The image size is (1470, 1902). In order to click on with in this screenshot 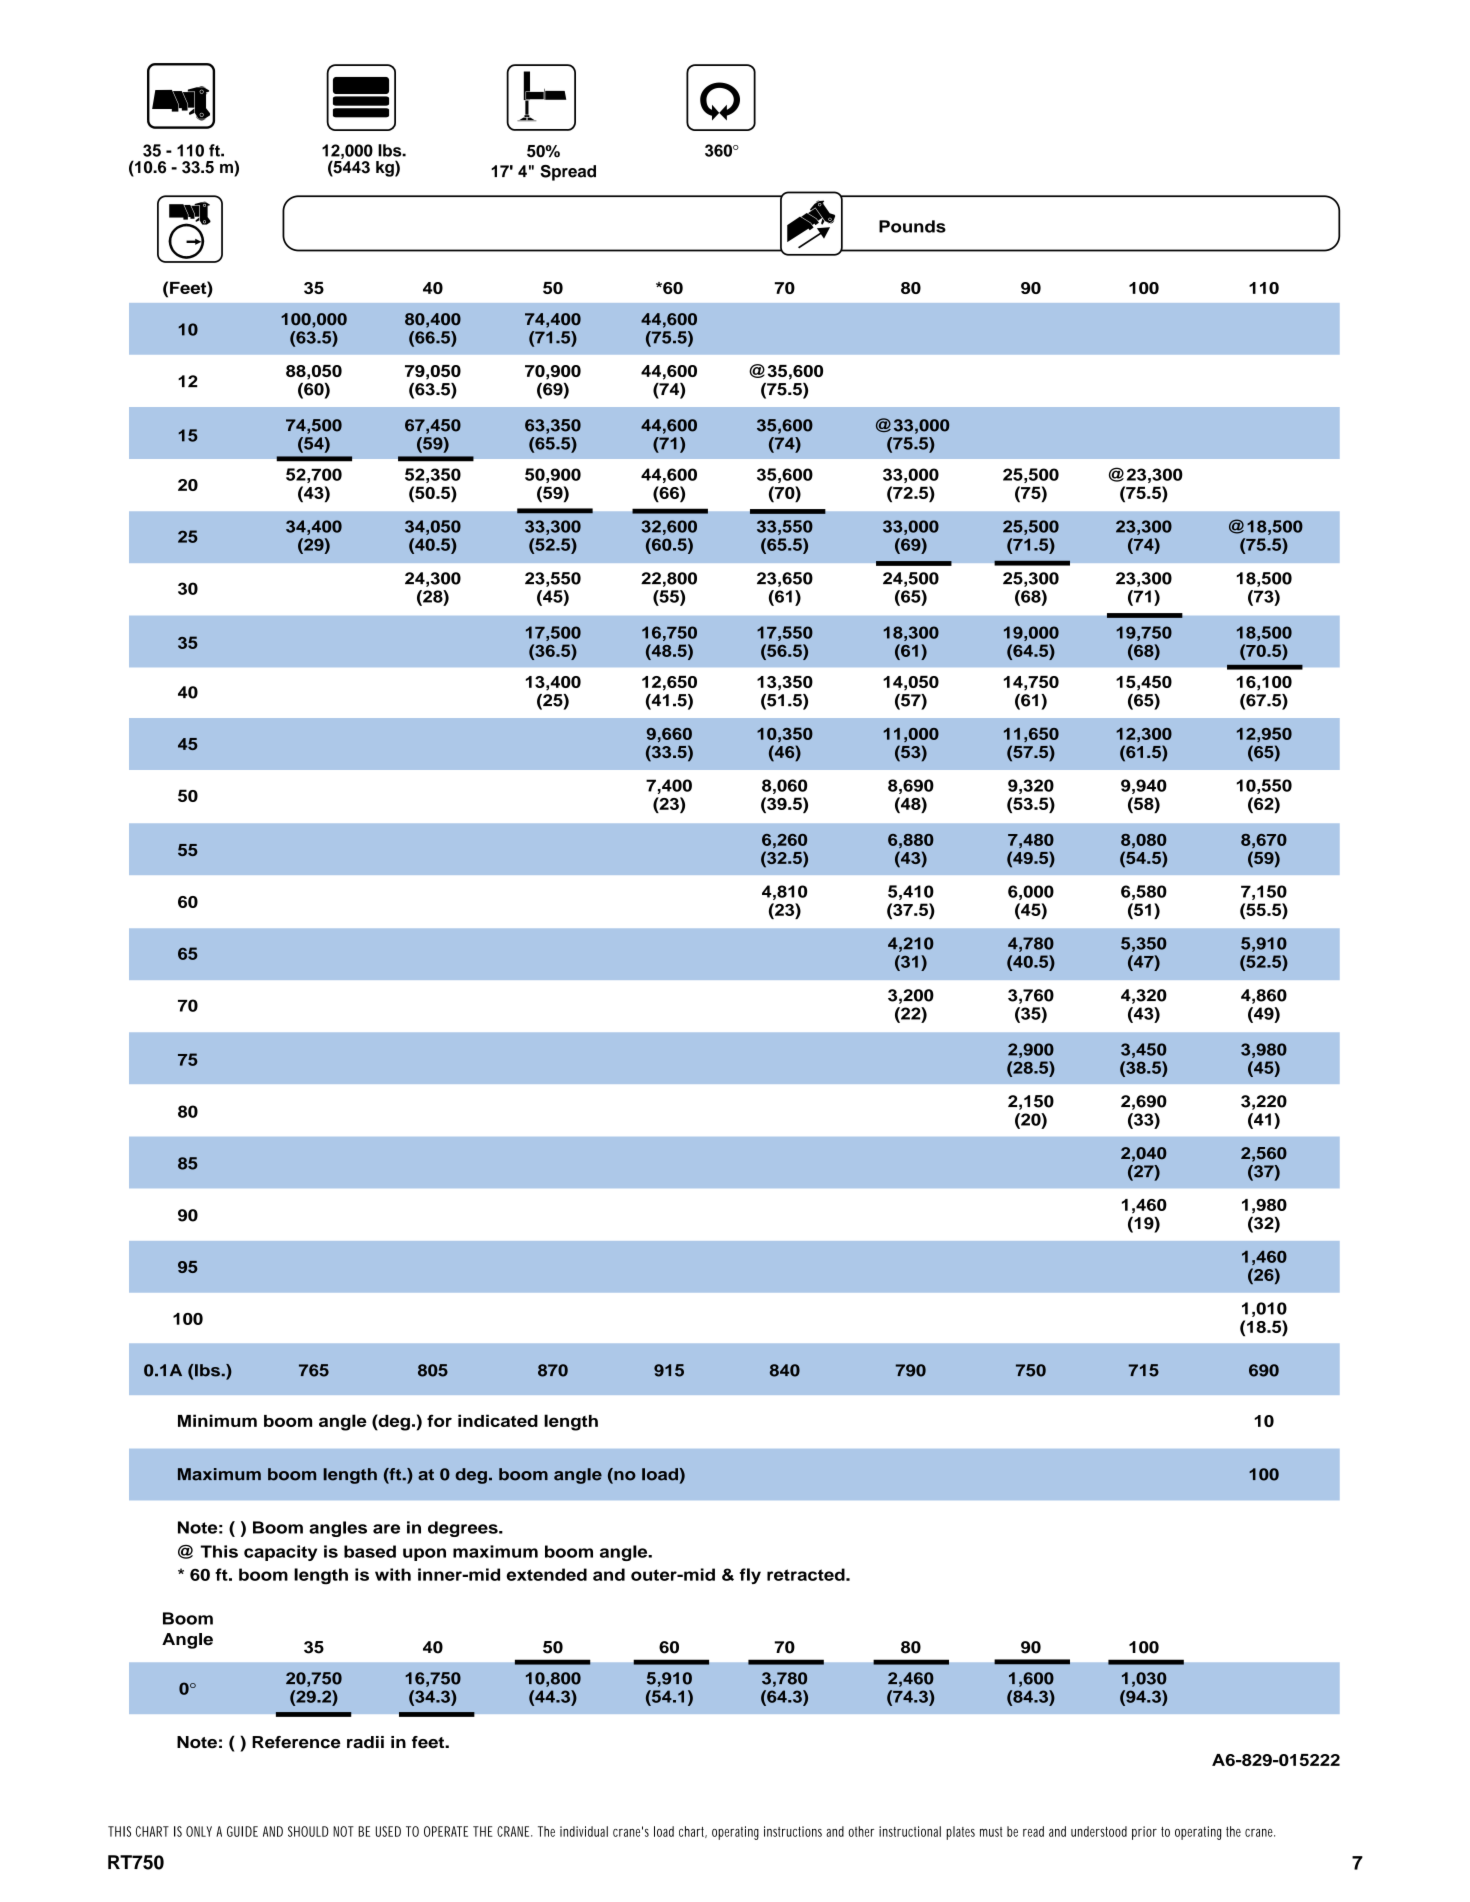, I will do `click(393, 1574)`.
